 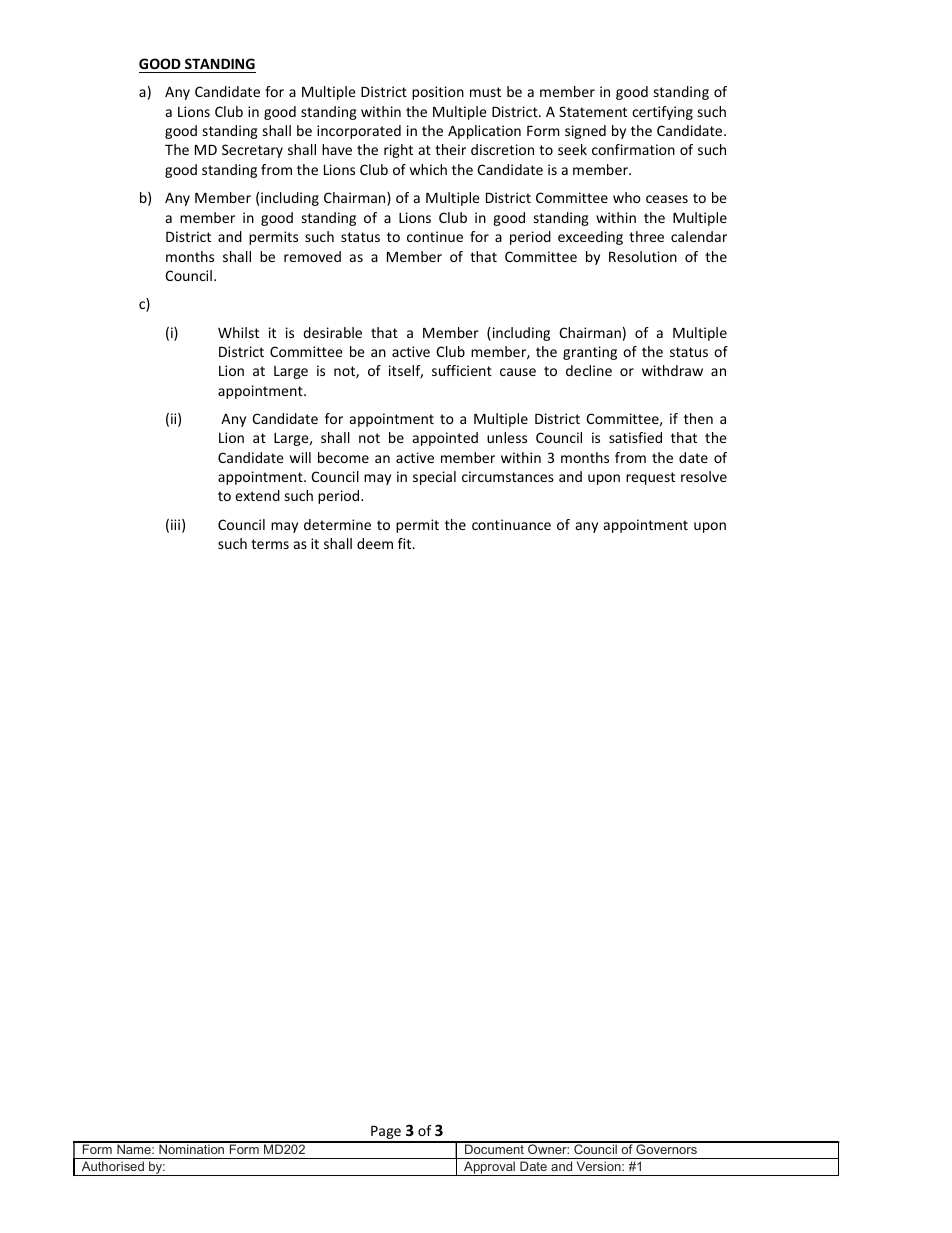 What do you see at coordinates (445, 439) in the screenshot?
I see `appointed` at bounding box center [445, 439].
